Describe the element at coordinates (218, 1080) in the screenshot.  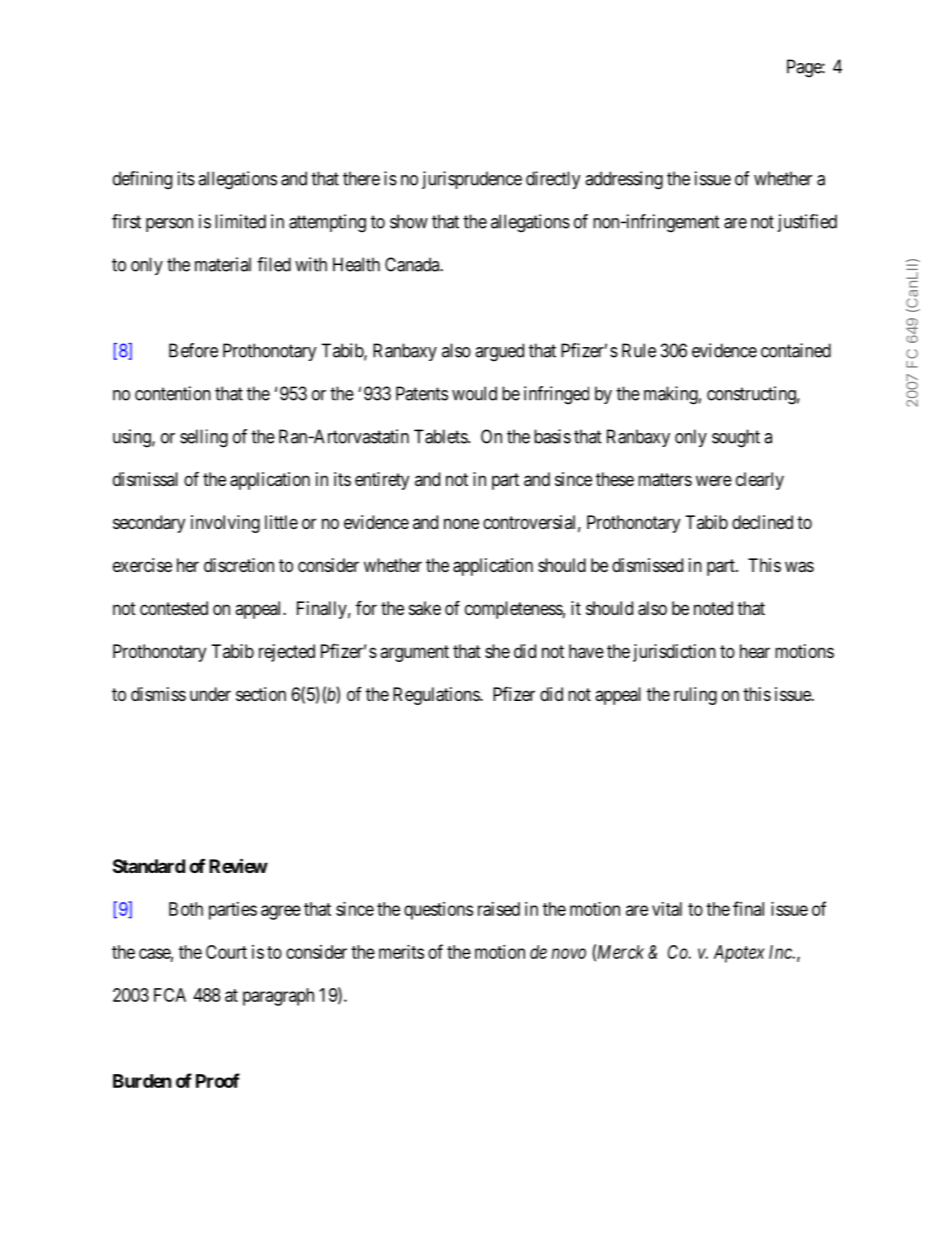
I see `Proof` at that location.
